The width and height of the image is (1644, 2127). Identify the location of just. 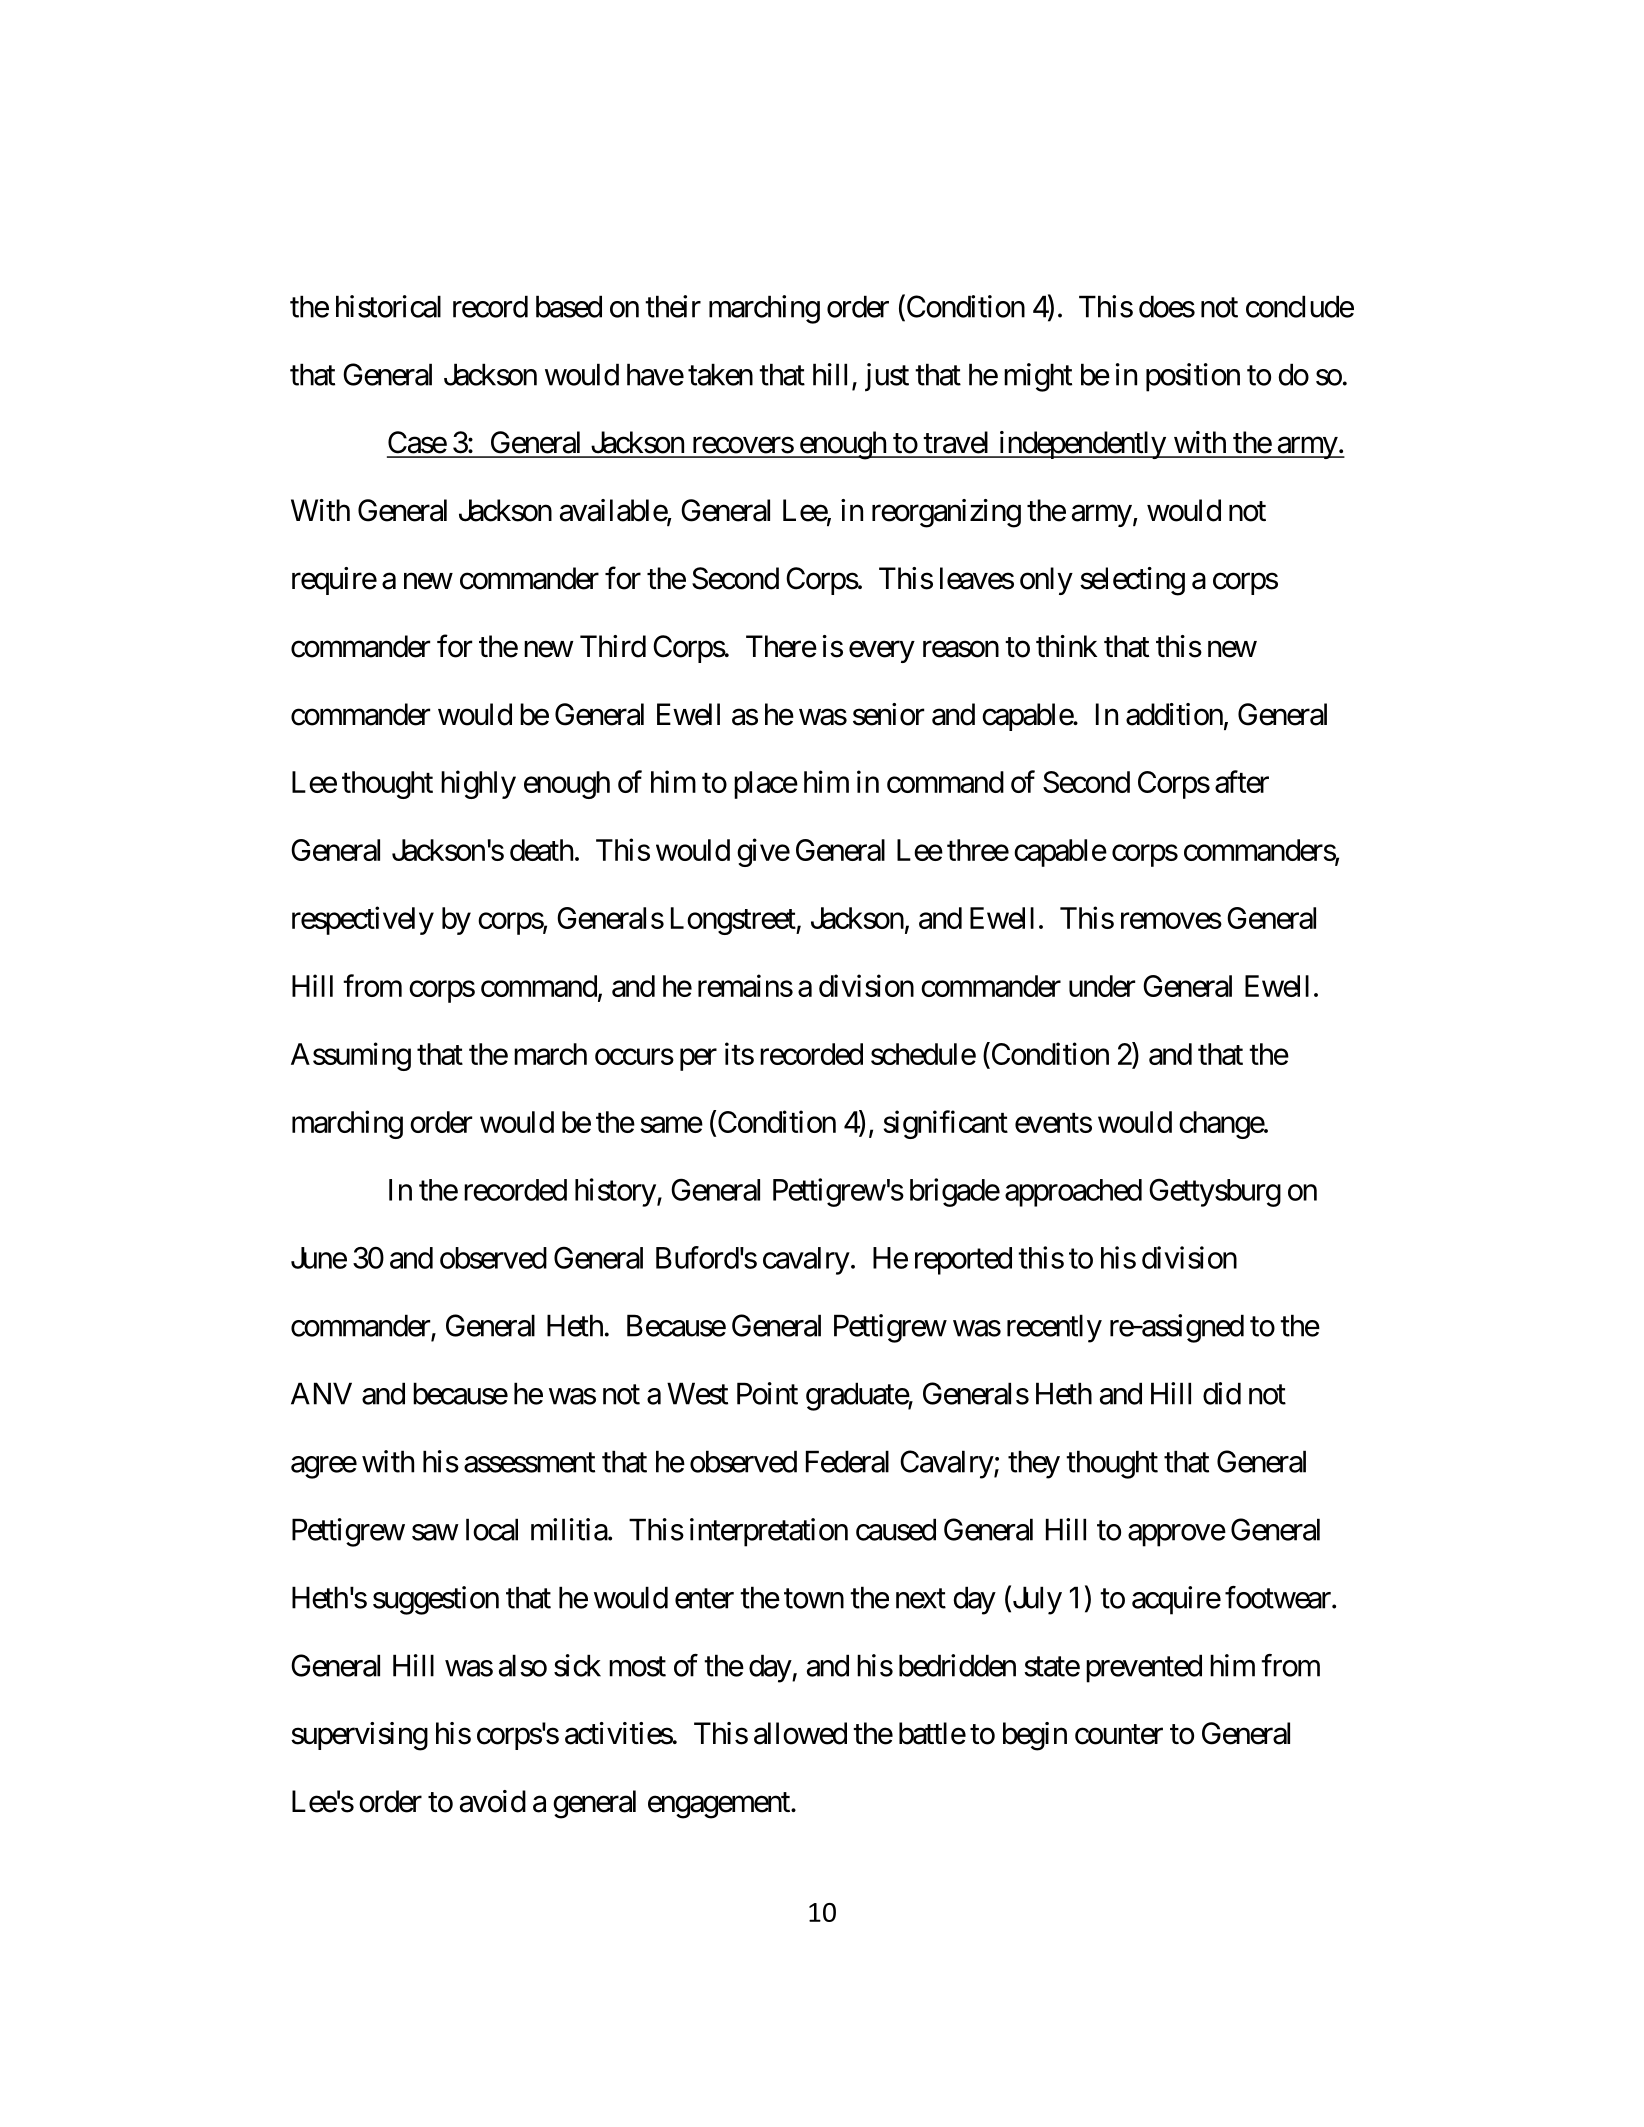
(887, 377).
